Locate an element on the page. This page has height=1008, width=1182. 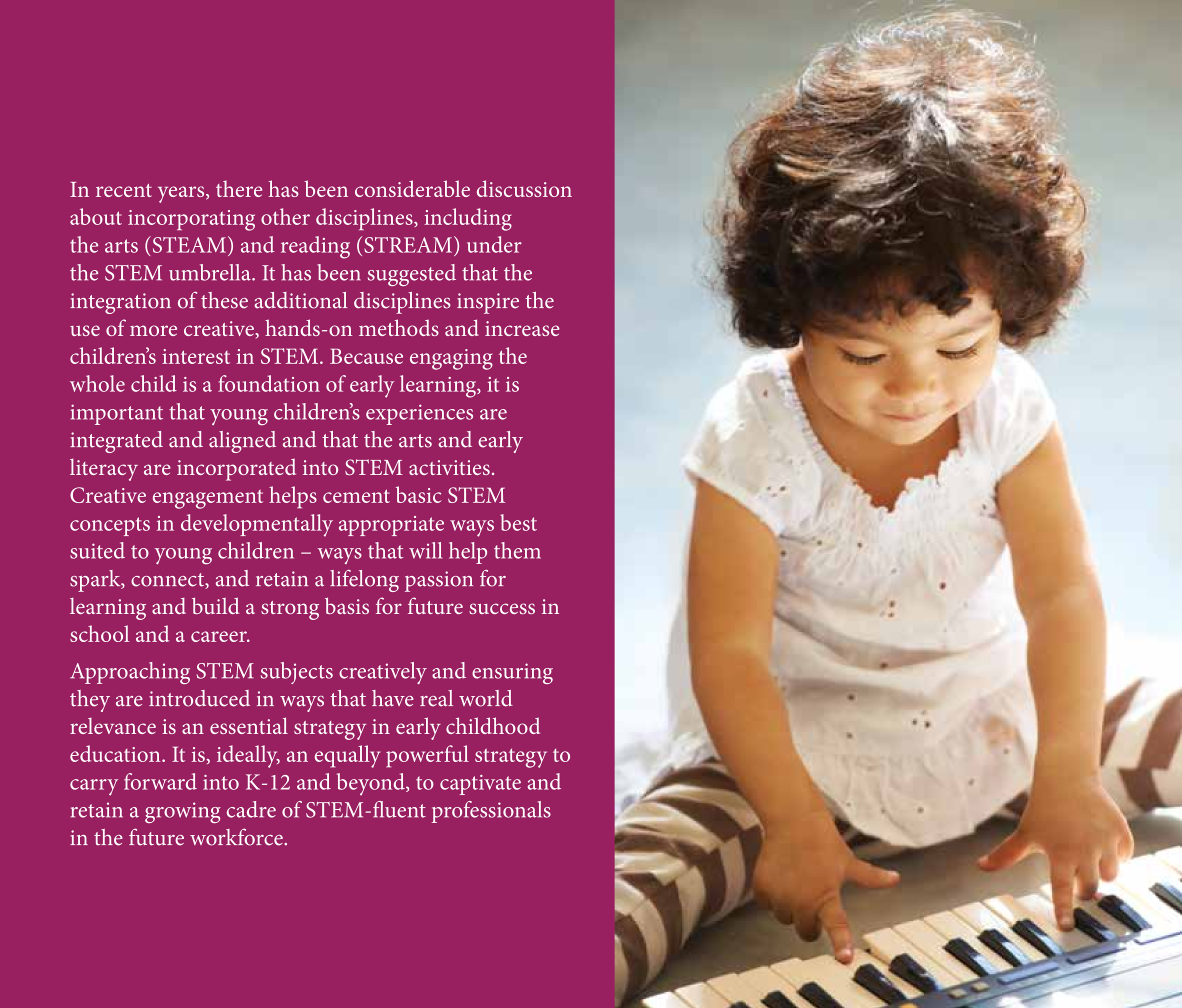
developmentally is located at coordinates (257, 525).
